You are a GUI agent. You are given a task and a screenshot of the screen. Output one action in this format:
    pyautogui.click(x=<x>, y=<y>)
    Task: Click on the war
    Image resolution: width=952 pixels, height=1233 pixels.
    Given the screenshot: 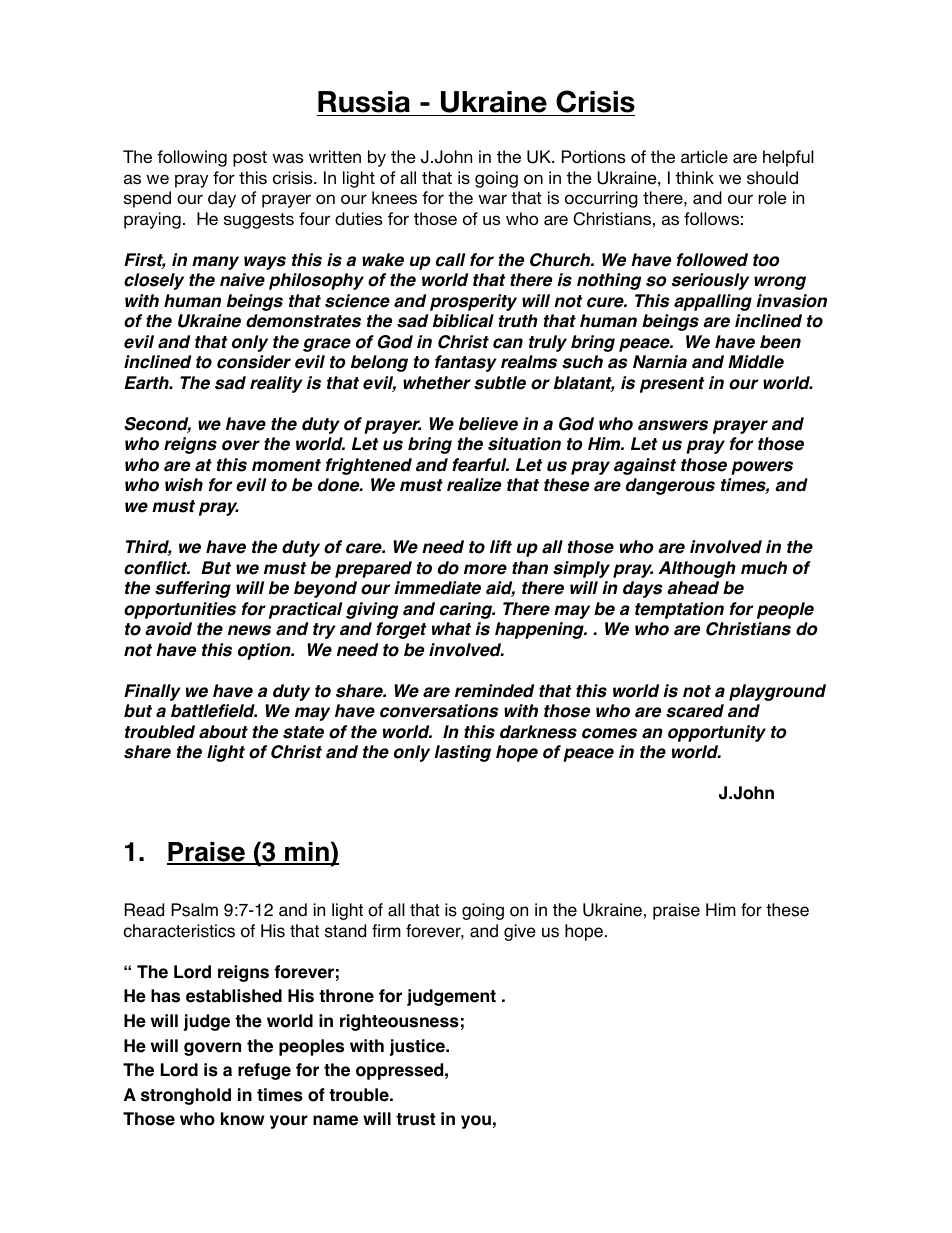 What is the action you would take?
    pyautogui.click(x=492, y=199)
